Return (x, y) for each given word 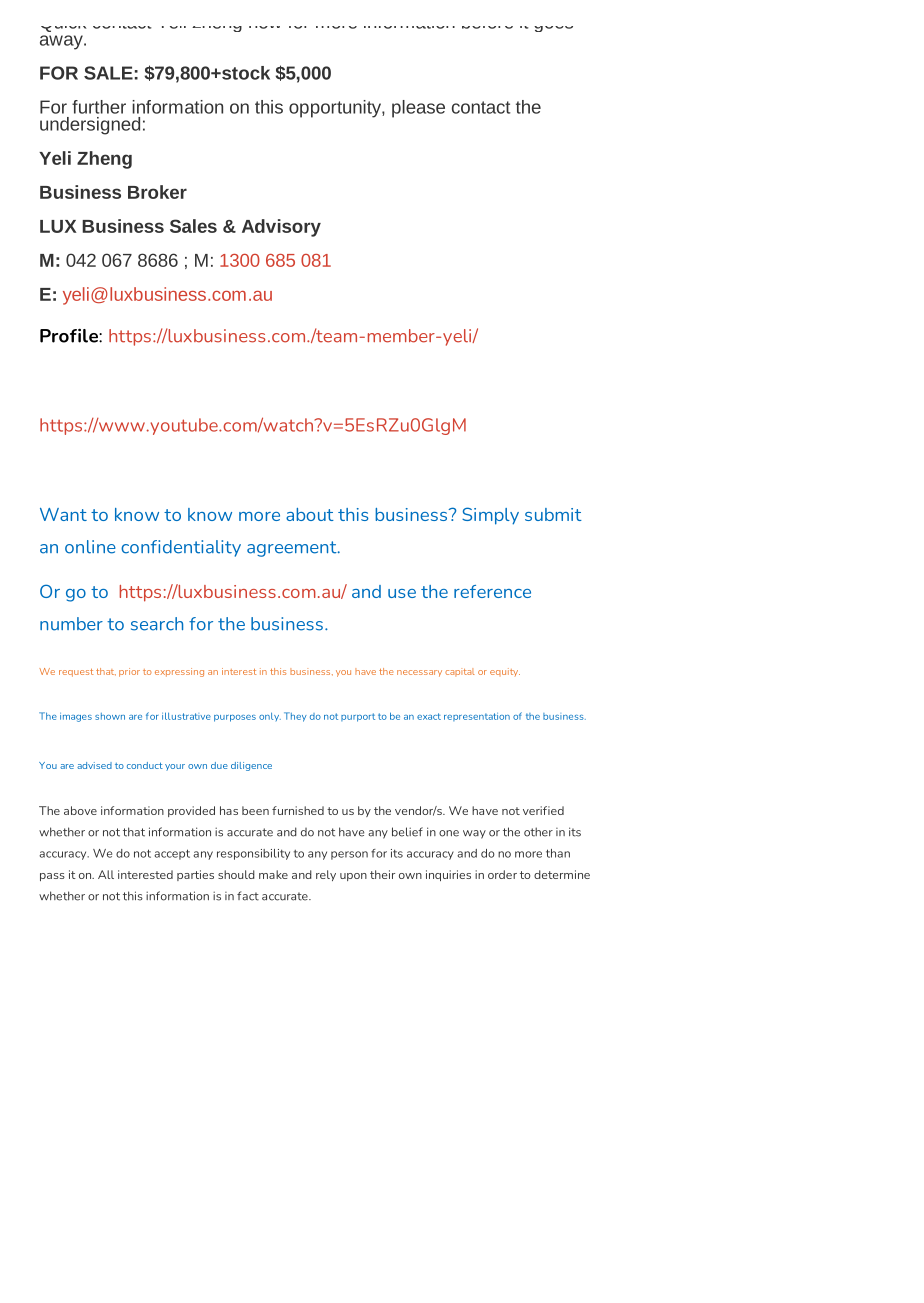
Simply (490, 516)
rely (326, 875)
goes (553, 29)
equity (505, 672)
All (106, 874)
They (295, 717)
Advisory (281, 228)
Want (63, 514)
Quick (63, 29)
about (310, 514)
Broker (157, 192)
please (418, 109)
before (487, 27)
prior (129, 672)
